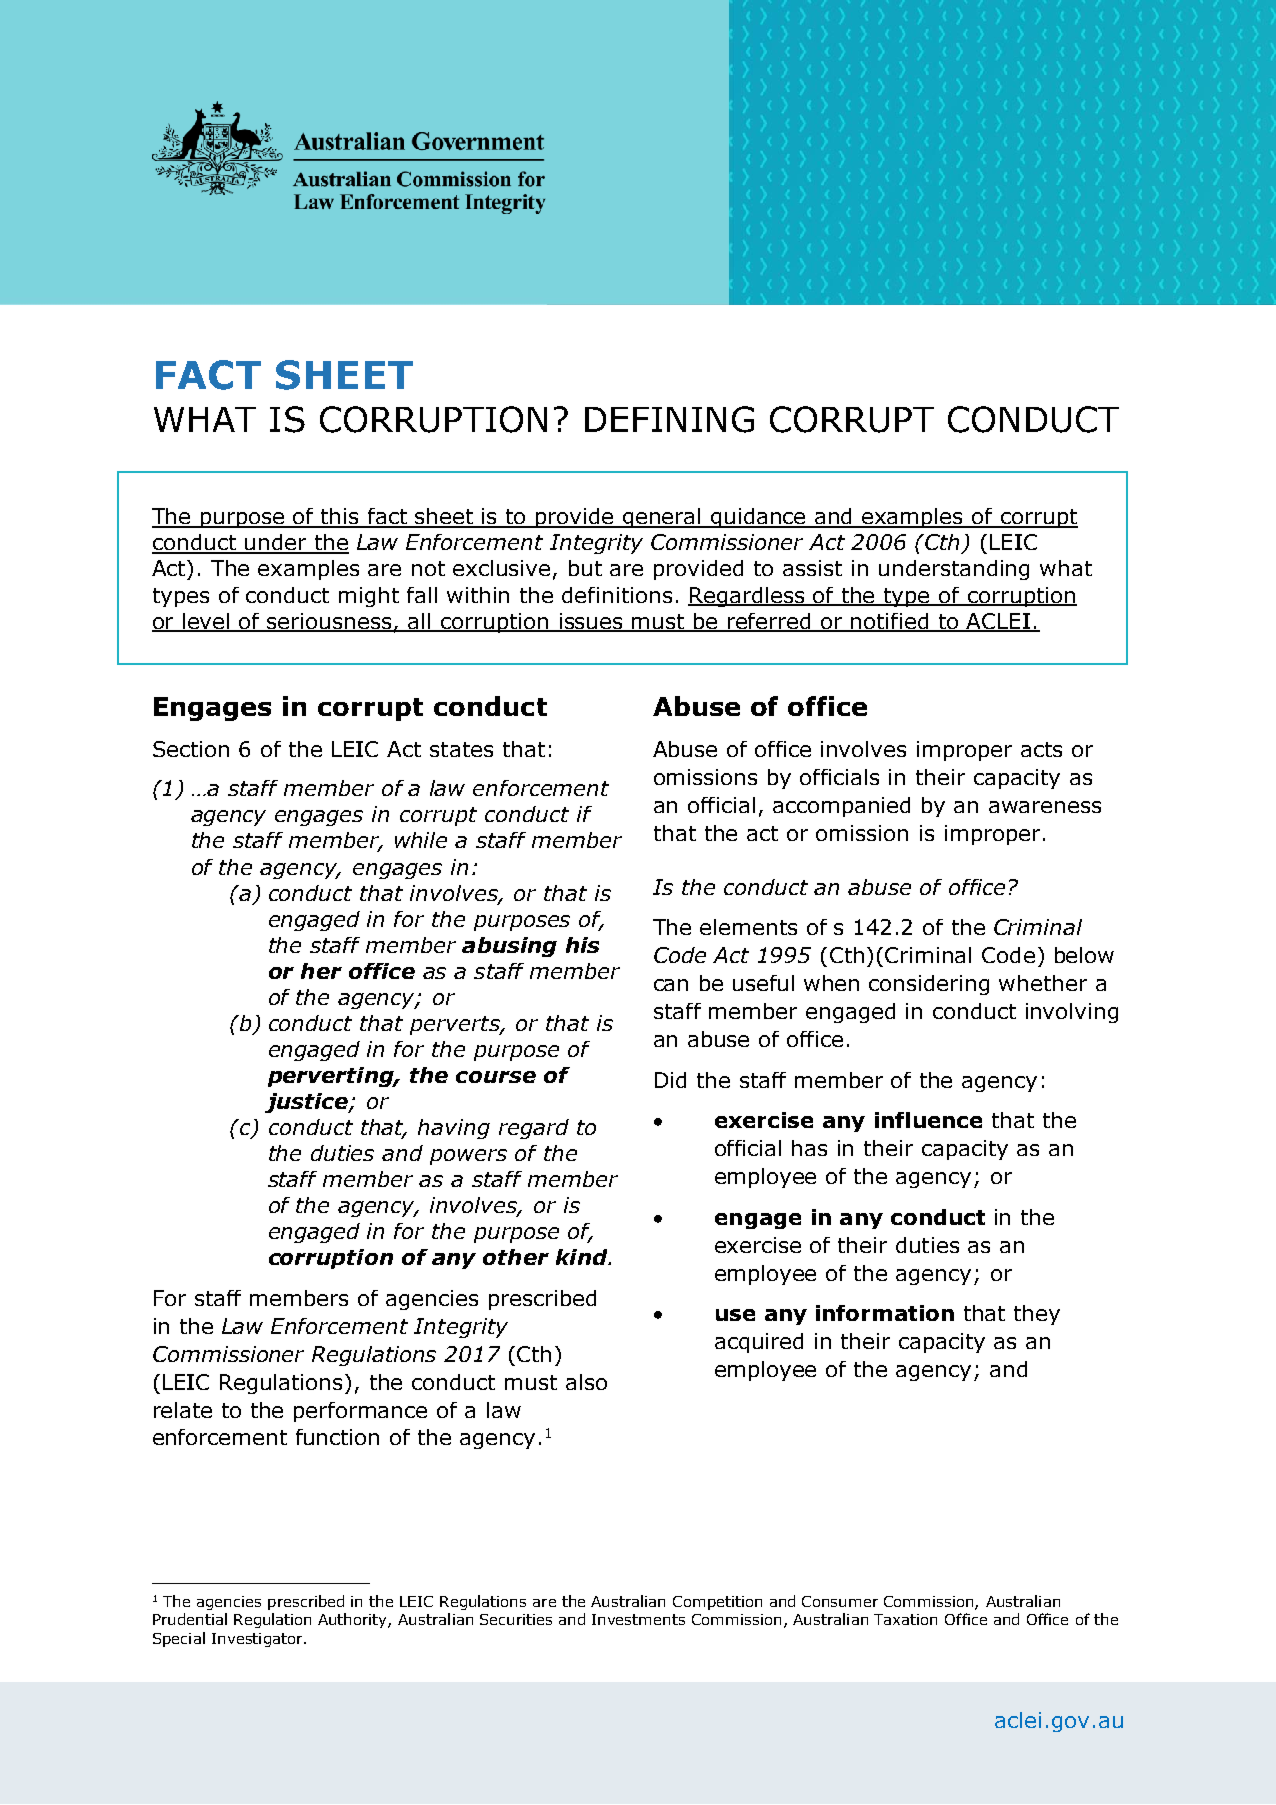  What do you see at coordinates (307, 1103) in the page?
I see `justice` at bounding box center [307, 1103].
